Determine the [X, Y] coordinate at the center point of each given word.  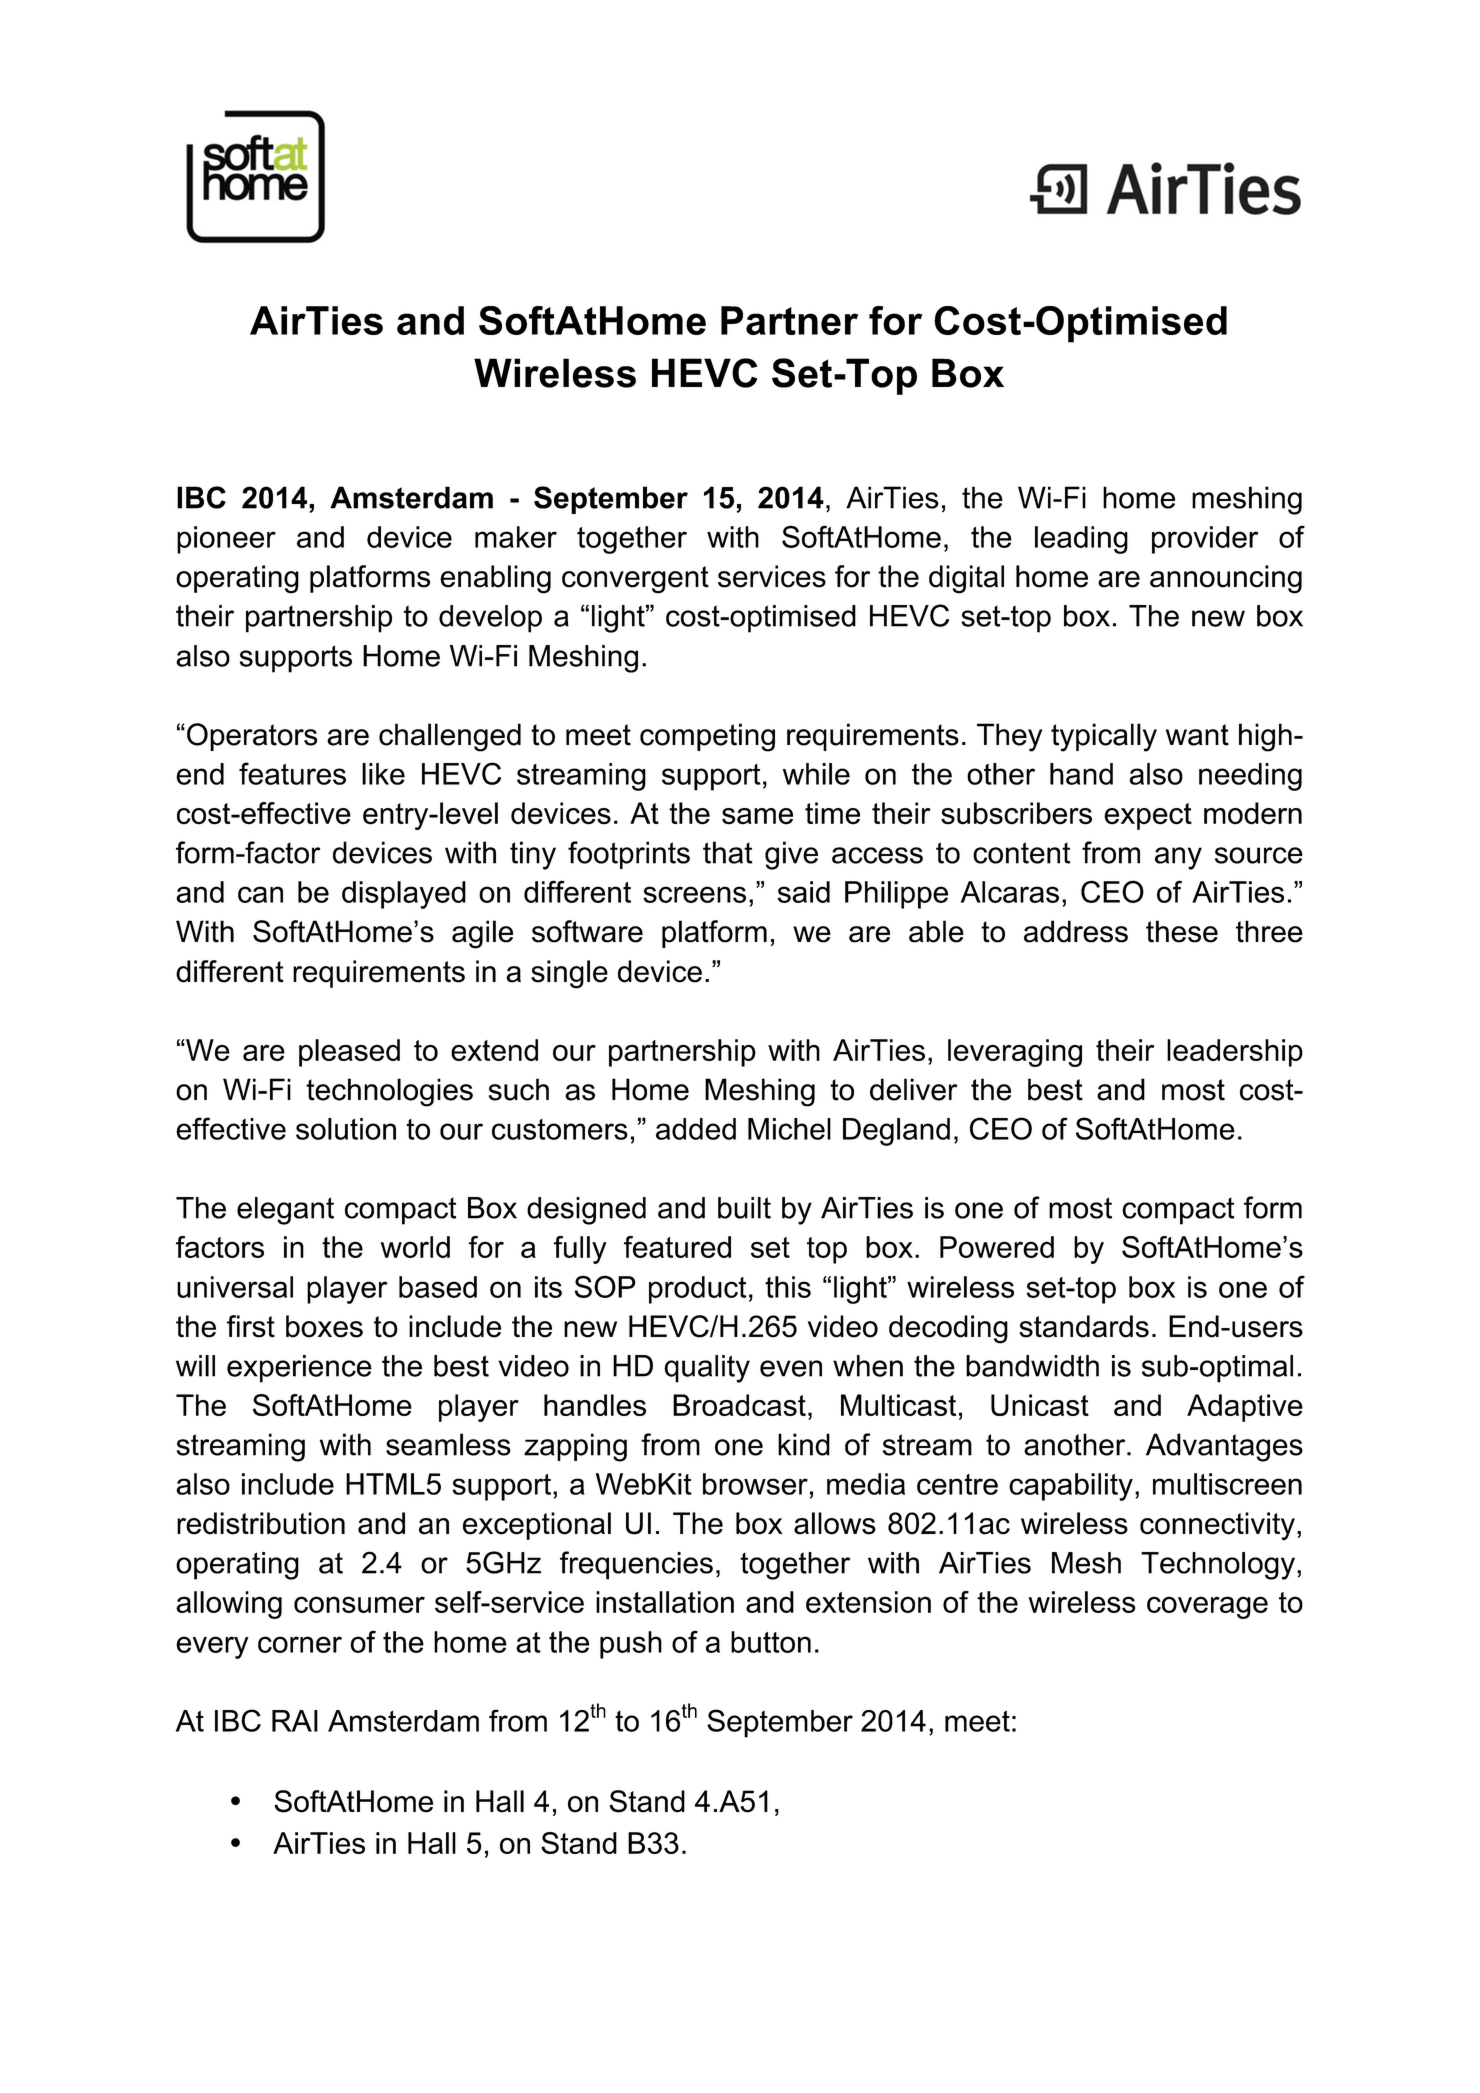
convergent [635, 580]
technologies [389, 1092]
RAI [295, 1721]
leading [1081, 540]
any [1178, 858]
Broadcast [739, 1405]
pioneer [226, 540]
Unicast [1040, 1405]
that [728, 852]
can [260, 894]
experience [299, 1369]
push [631, 1645]
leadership [1235, 1053]
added [696, 1129]
